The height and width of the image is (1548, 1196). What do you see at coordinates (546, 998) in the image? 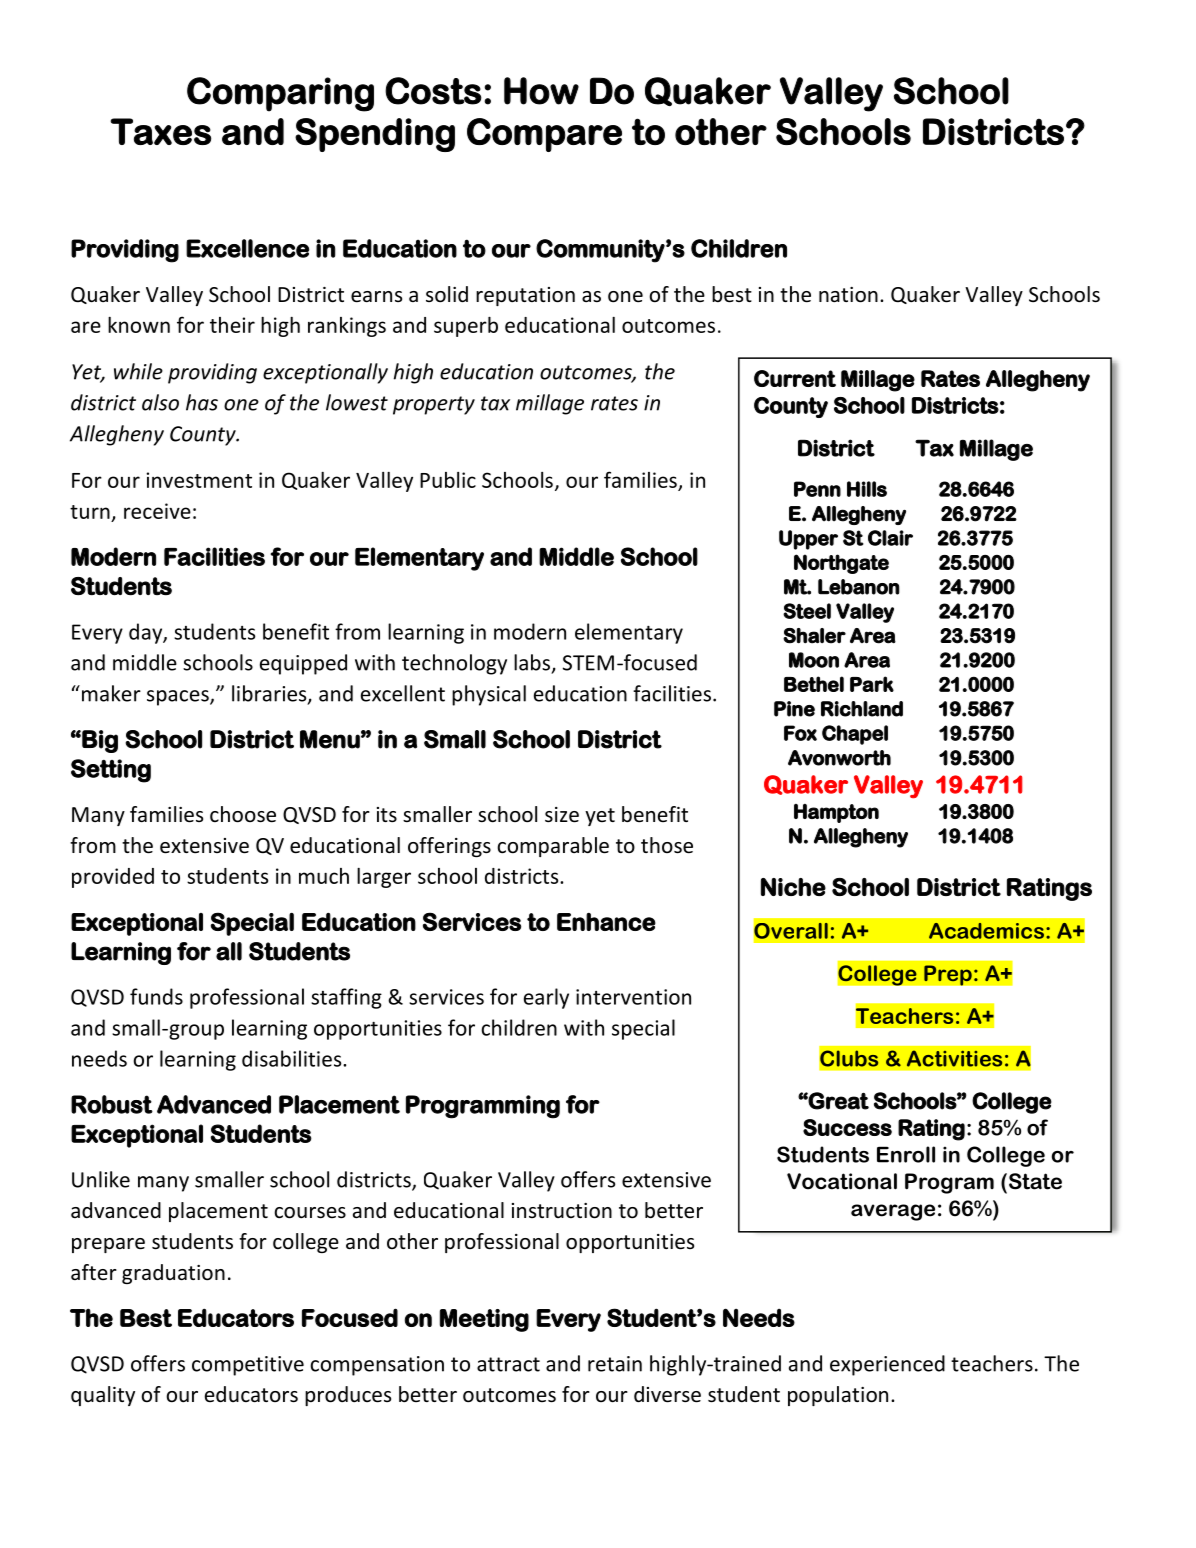
I see `early` at bounding box center [546, 998].
